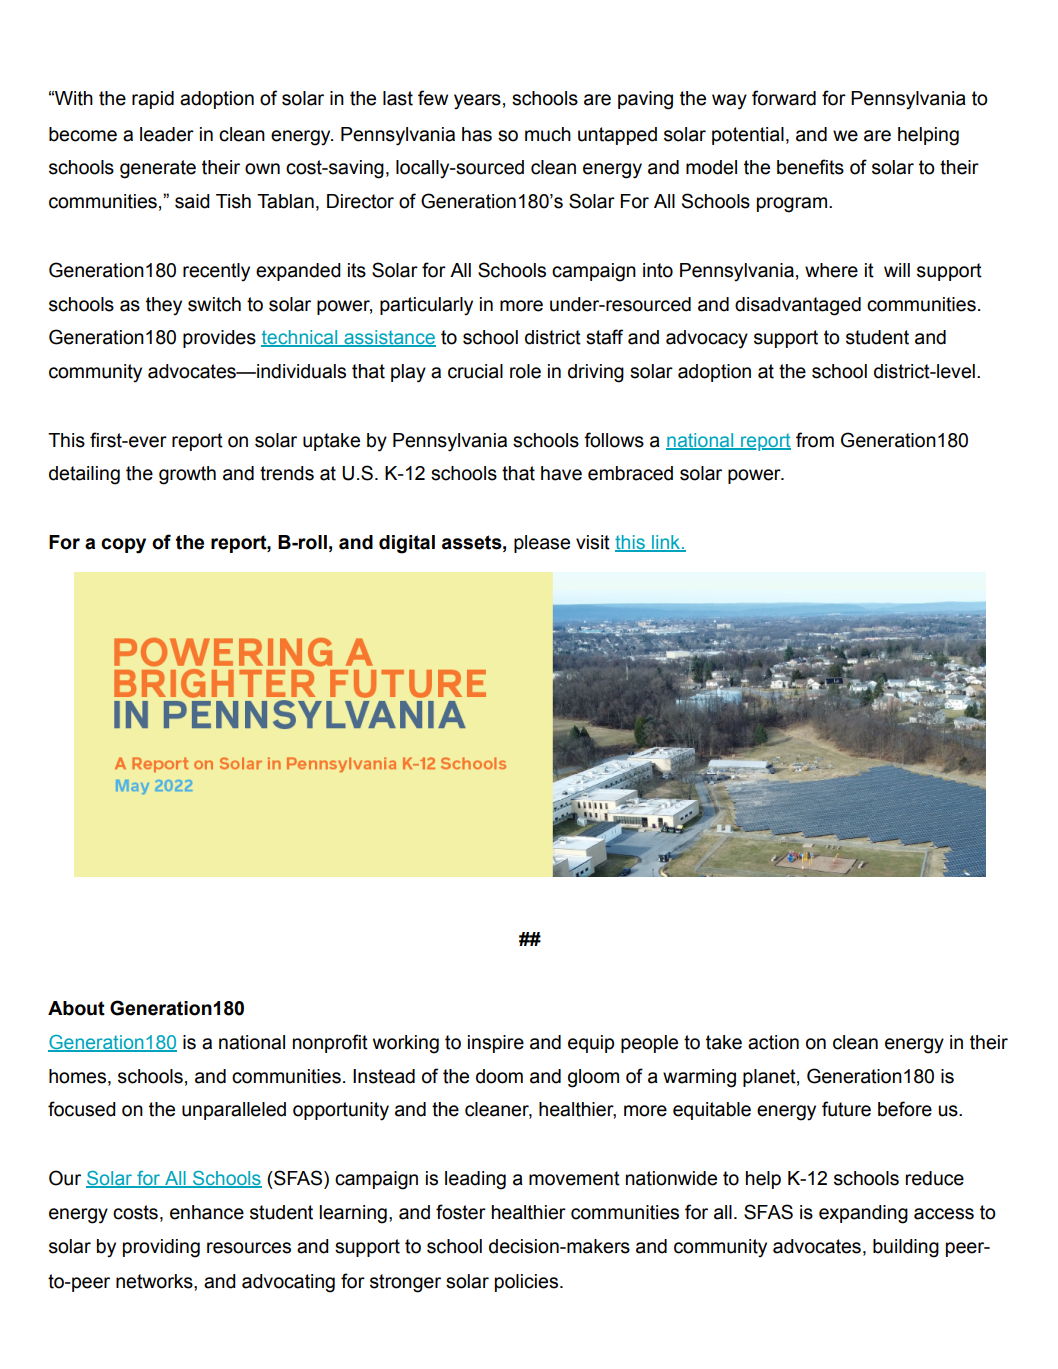 The image size is (1058, 1369). I want to click on benefits, so click(810, 167).
